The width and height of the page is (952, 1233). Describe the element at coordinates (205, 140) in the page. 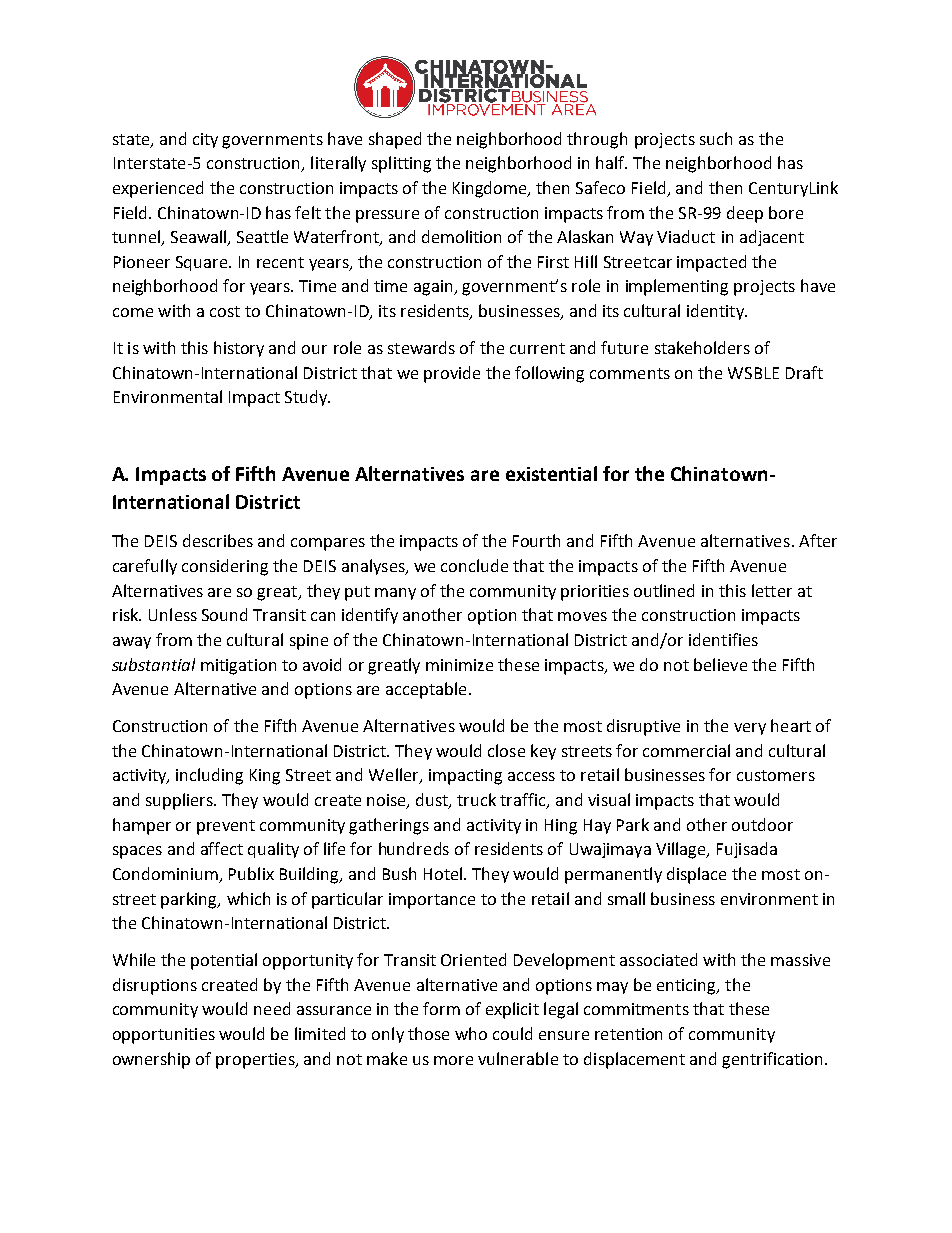

I see `city` at that location.
